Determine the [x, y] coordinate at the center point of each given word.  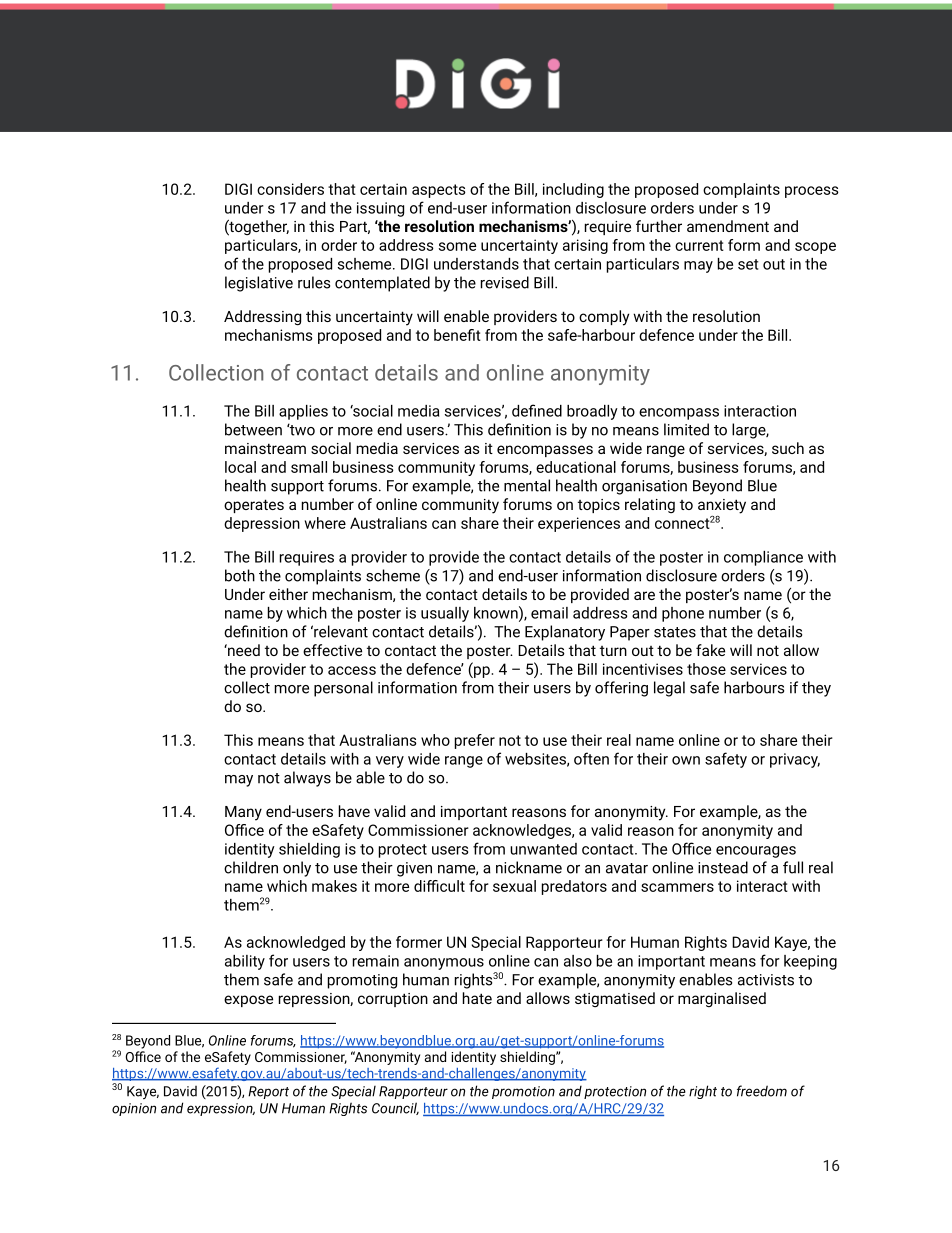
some [457, 246]
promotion [523, 1092]
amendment [728, 226]
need [243, 650]
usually [445, 614]
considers [290, 189]
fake [710, 650]
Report [268, 1092]
